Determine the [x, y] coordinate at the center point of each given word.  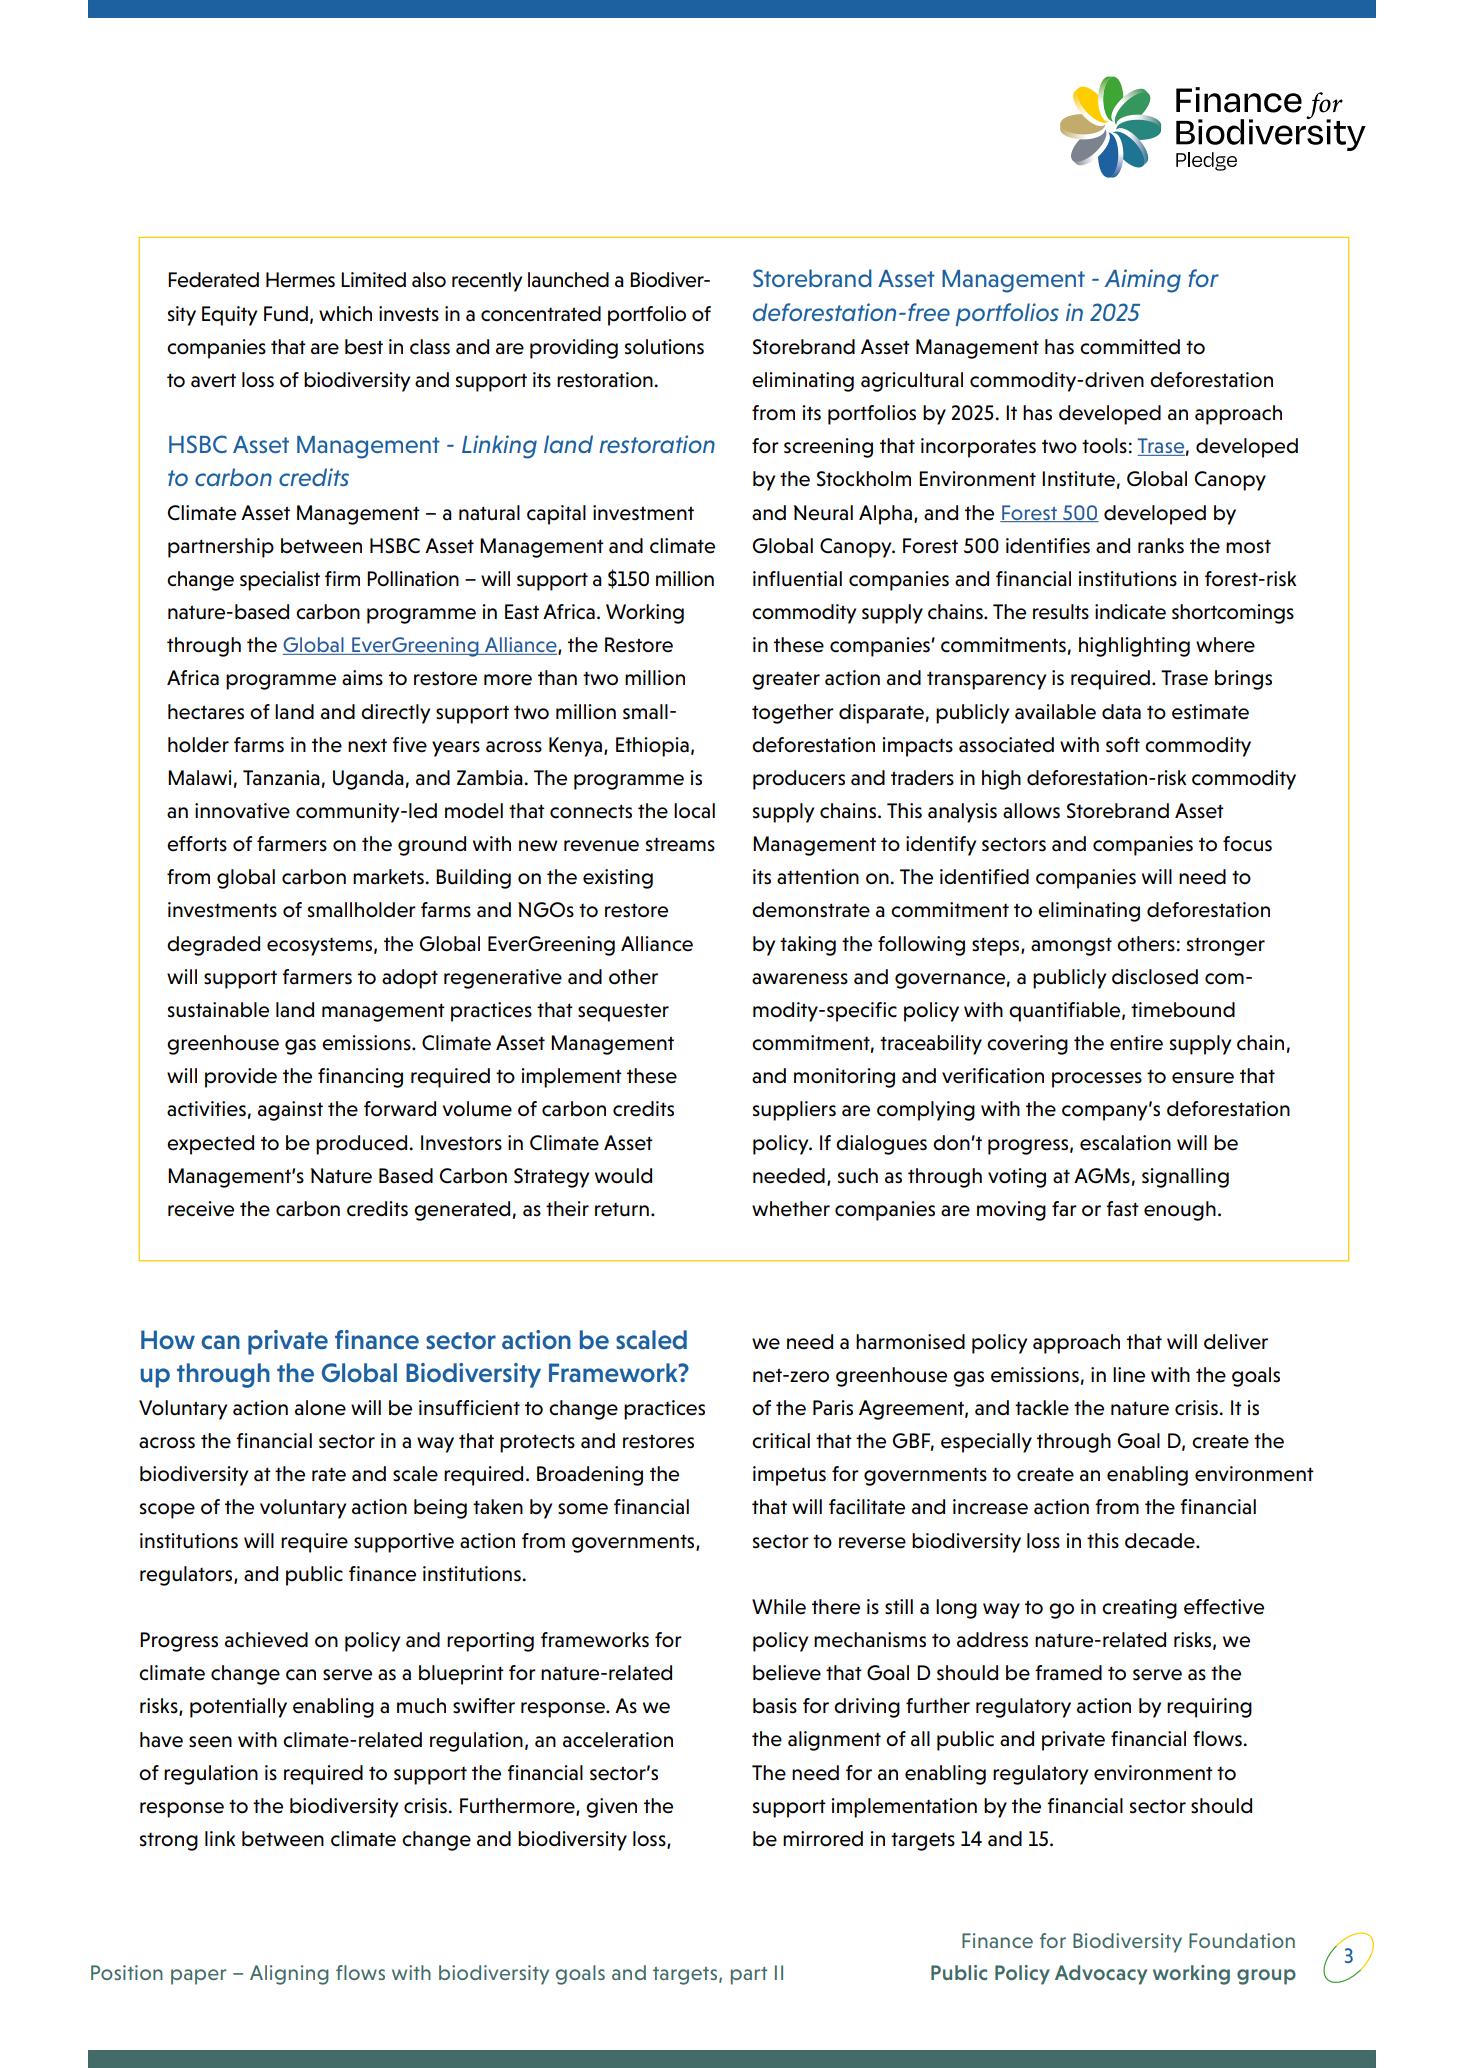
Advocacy [1101, 1975]
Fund [286, 314]
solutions [664, 347]
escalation [1125, 1143]
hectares [206, 712]
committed [1130, 347]
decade [1161, 1541]
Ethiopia [652, 747]
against [290, 1111]
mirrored [823, 1839]
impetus [789, 1476]
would [623, 1176]
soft [1123, 745]
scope [167, 1511]
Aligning [289, 1975]
